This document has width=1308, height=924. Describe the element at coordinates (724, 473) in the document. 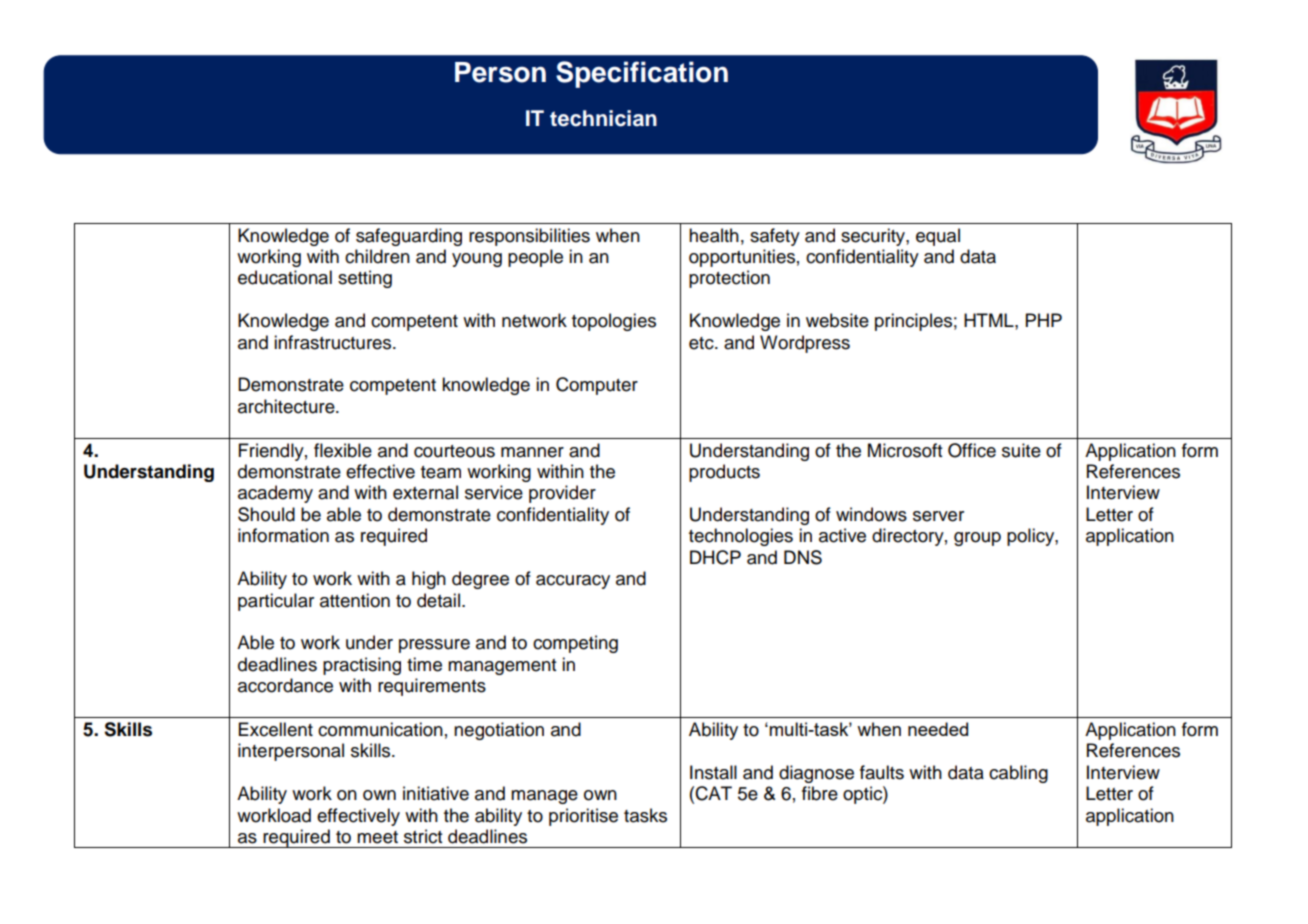

I see `products` at that location.
